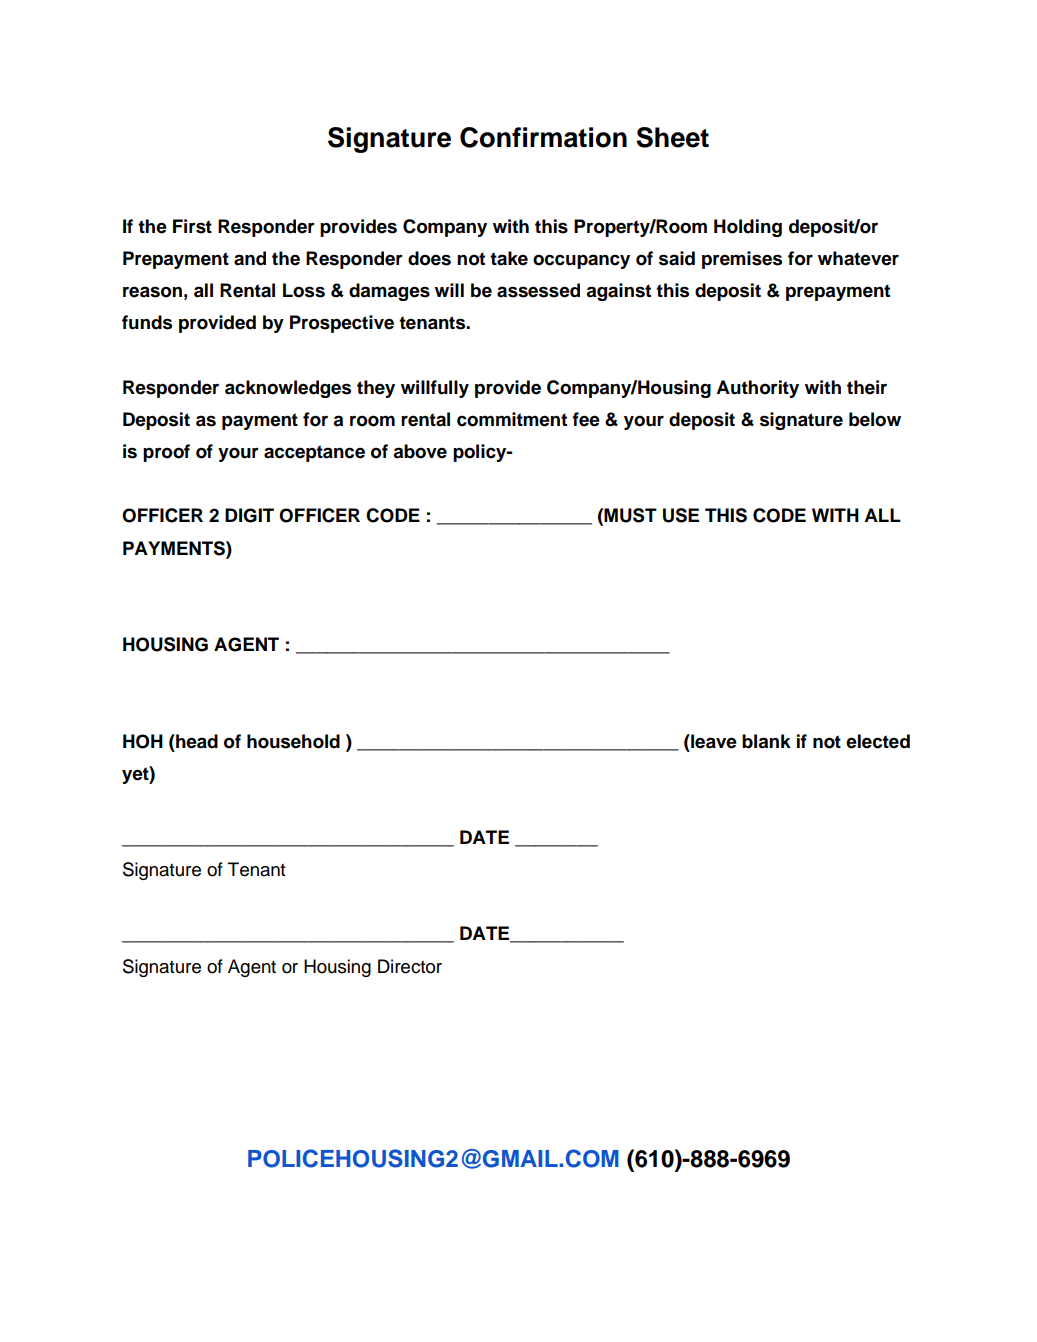 This screenshot has width=1037, height=1342. Describe the element at coordinates (420, 451) in the screenshot. I see `above` at that location.
